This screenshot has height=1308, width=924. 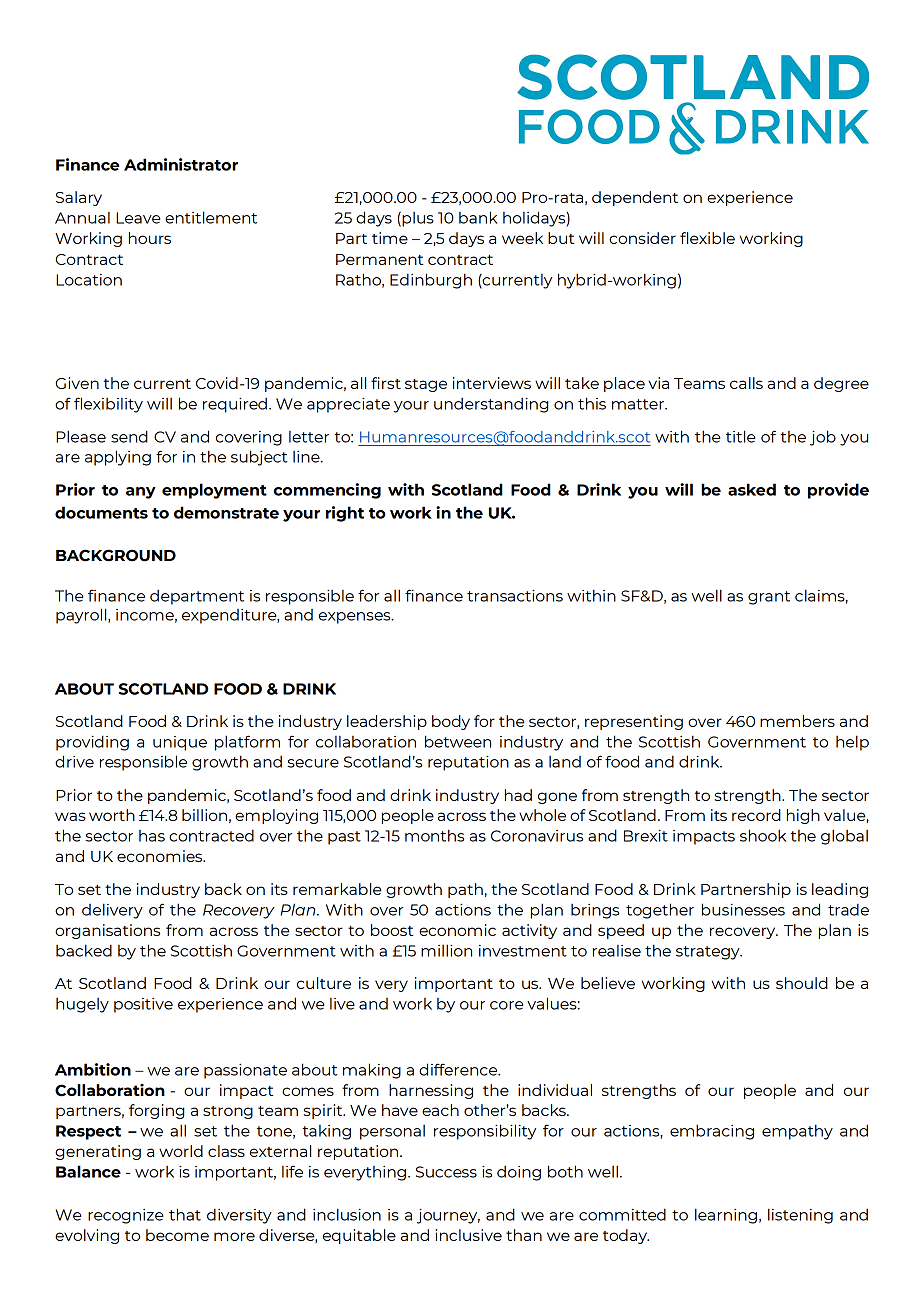 I want to click on flexible, so click(x=707, y=238).
